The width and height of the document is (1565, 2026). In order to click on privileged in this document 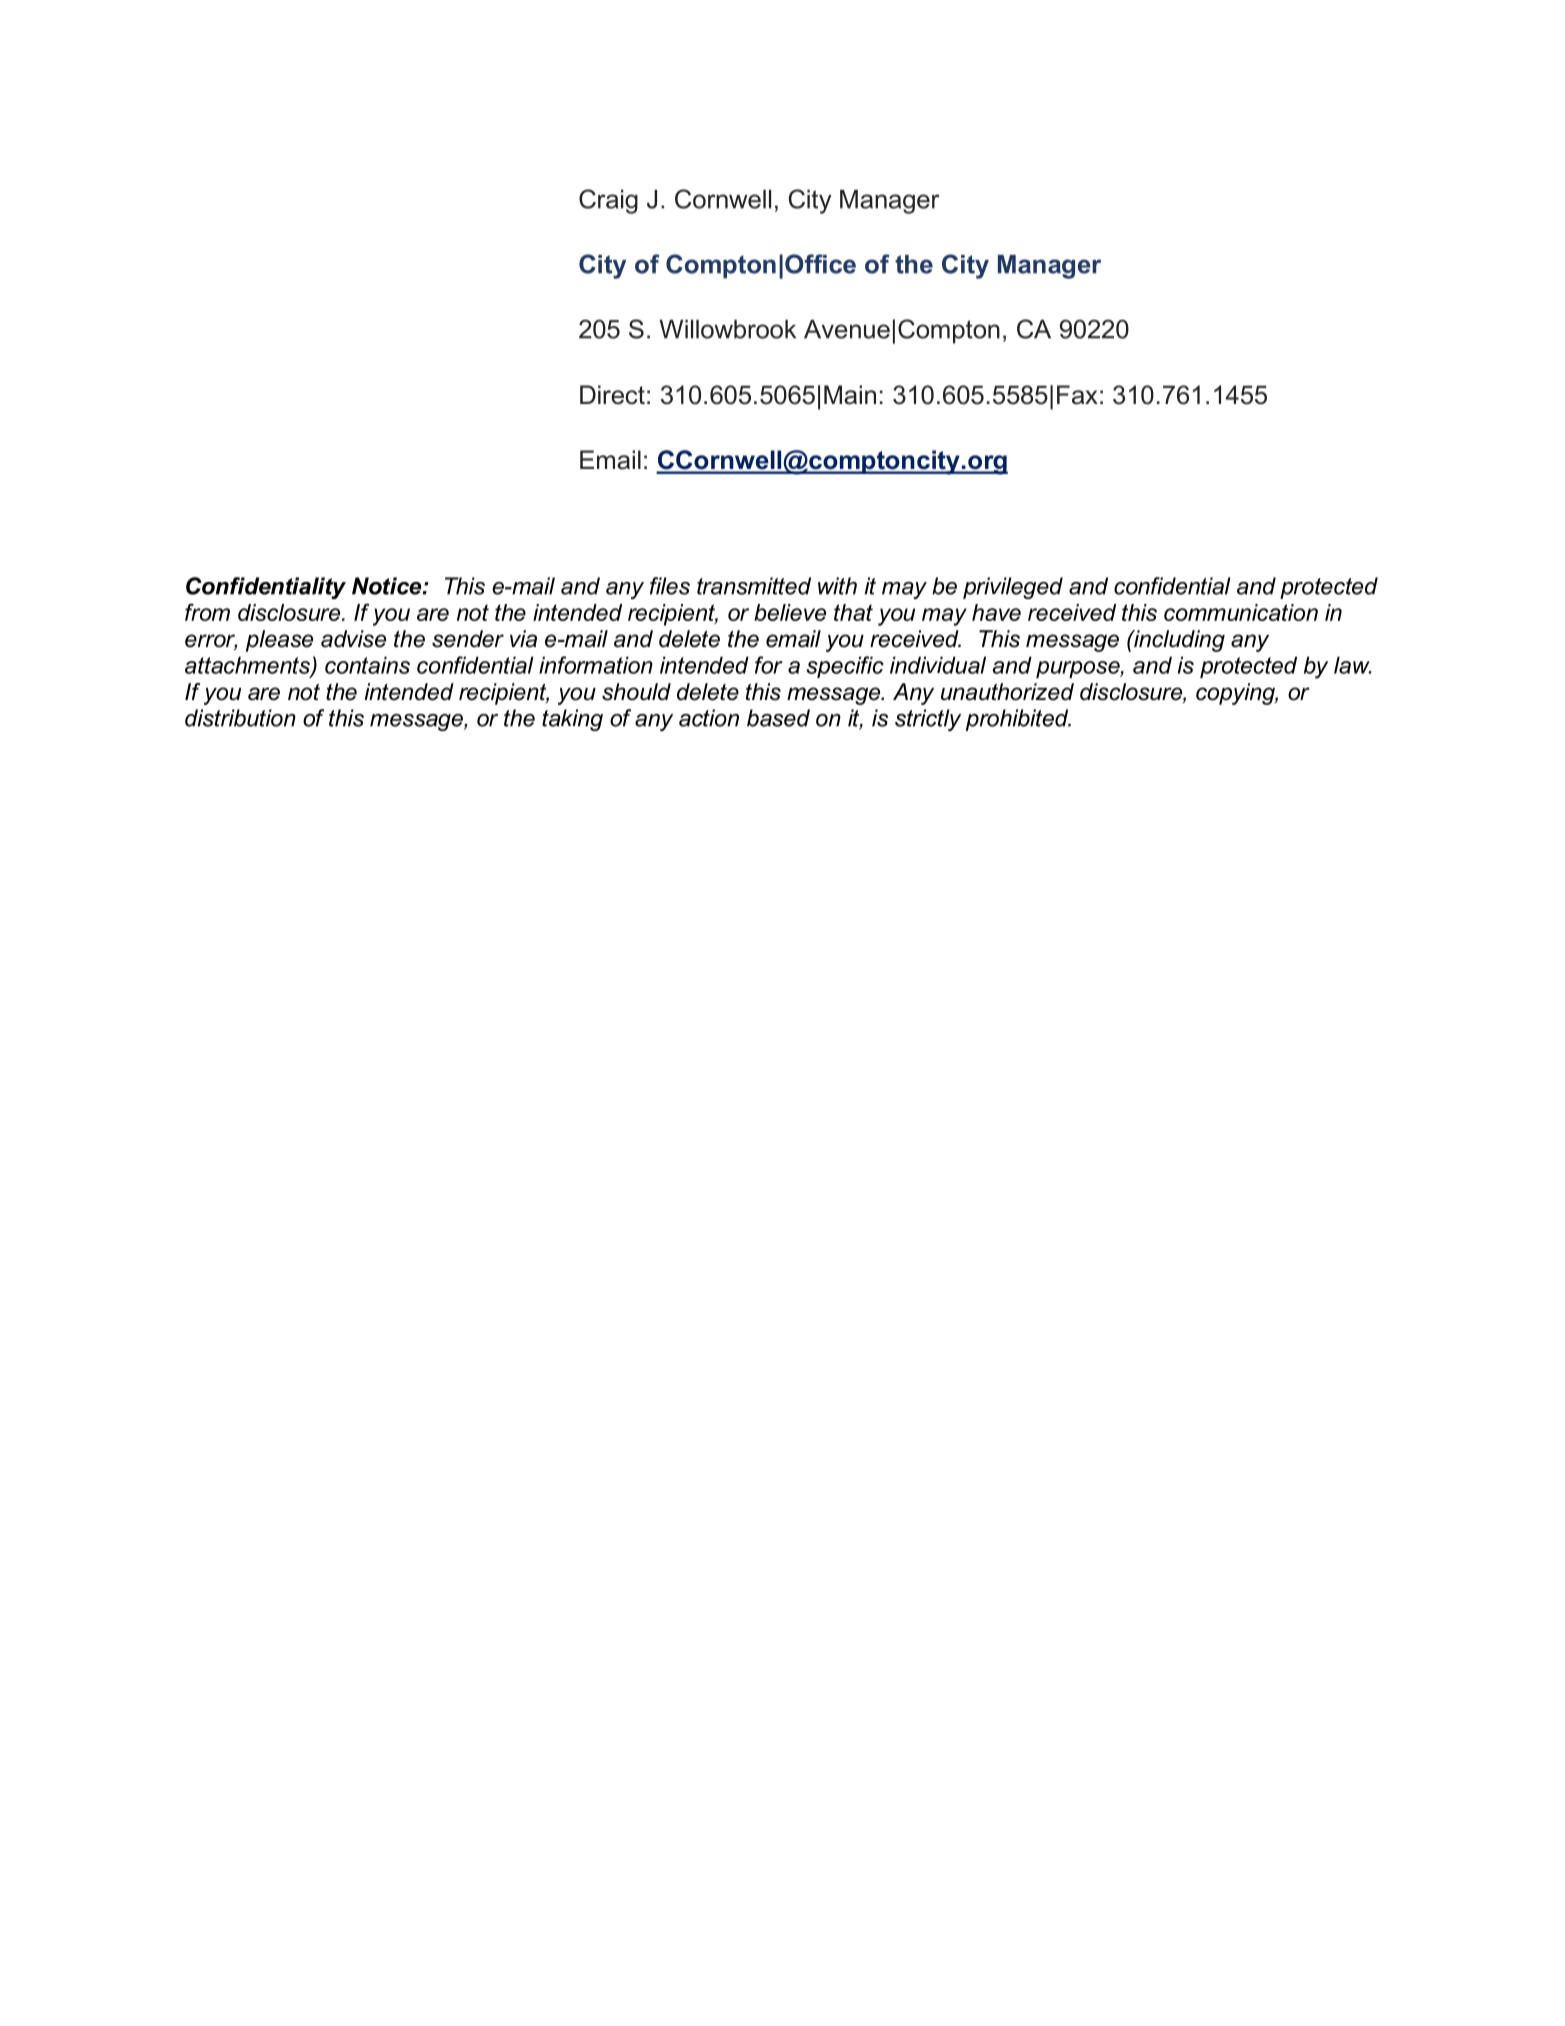, I will do `click(1013, 588)`.
